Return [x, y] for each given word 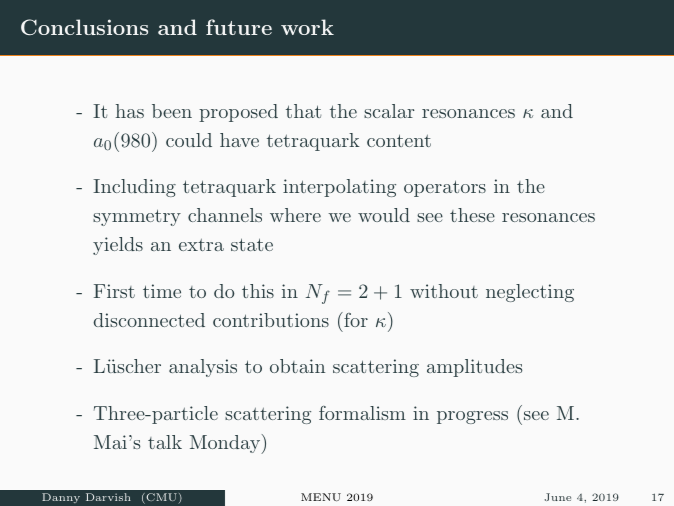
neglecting [530, 293]
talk [165, 442]
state [252, 244]
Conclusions [84, 27]
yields [118, 246]
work [307, 27]
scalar [389, 111]
